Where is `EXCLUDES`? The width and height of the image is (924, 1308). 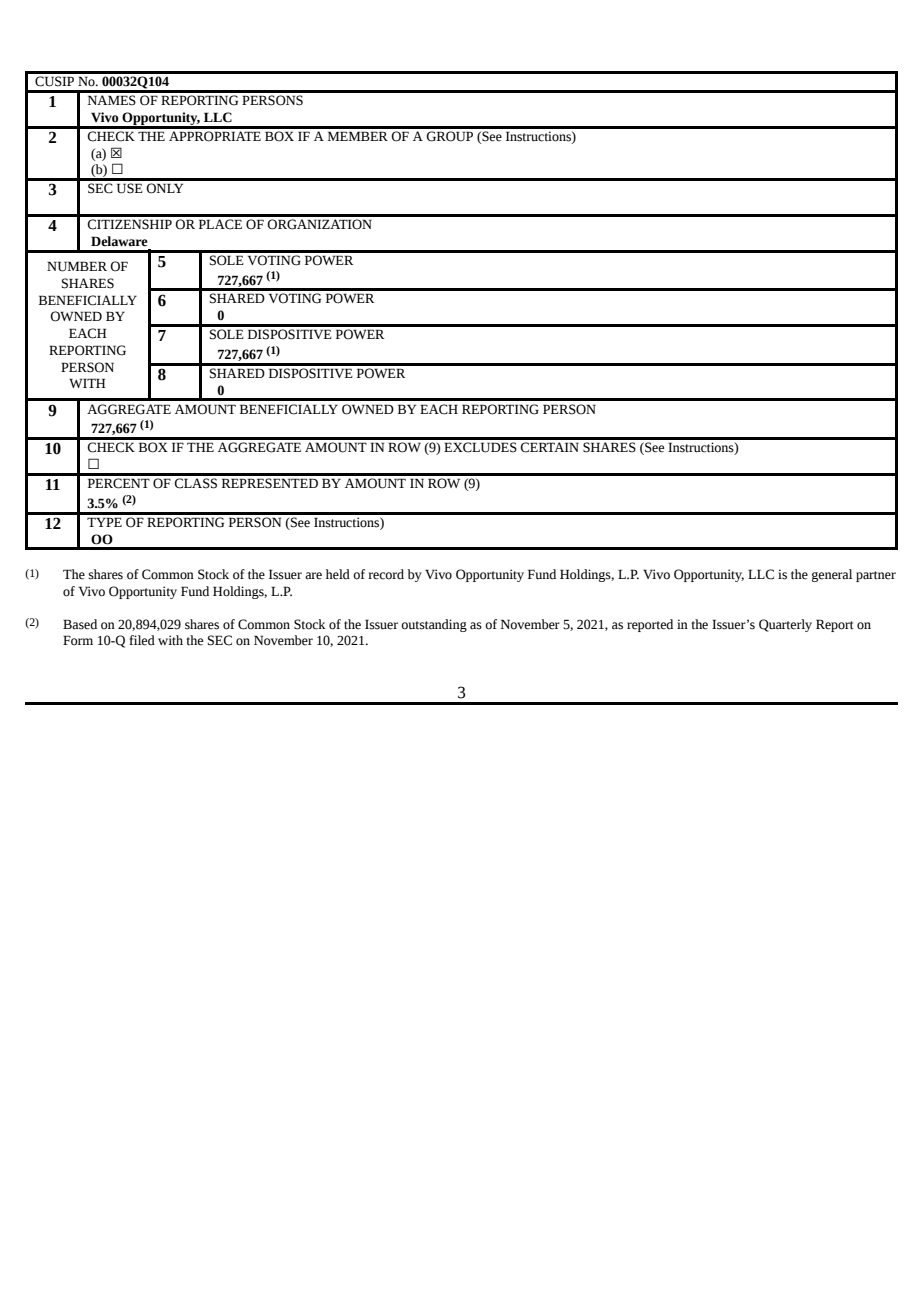 EXCLUDES is located at coordinates (480, 447).
